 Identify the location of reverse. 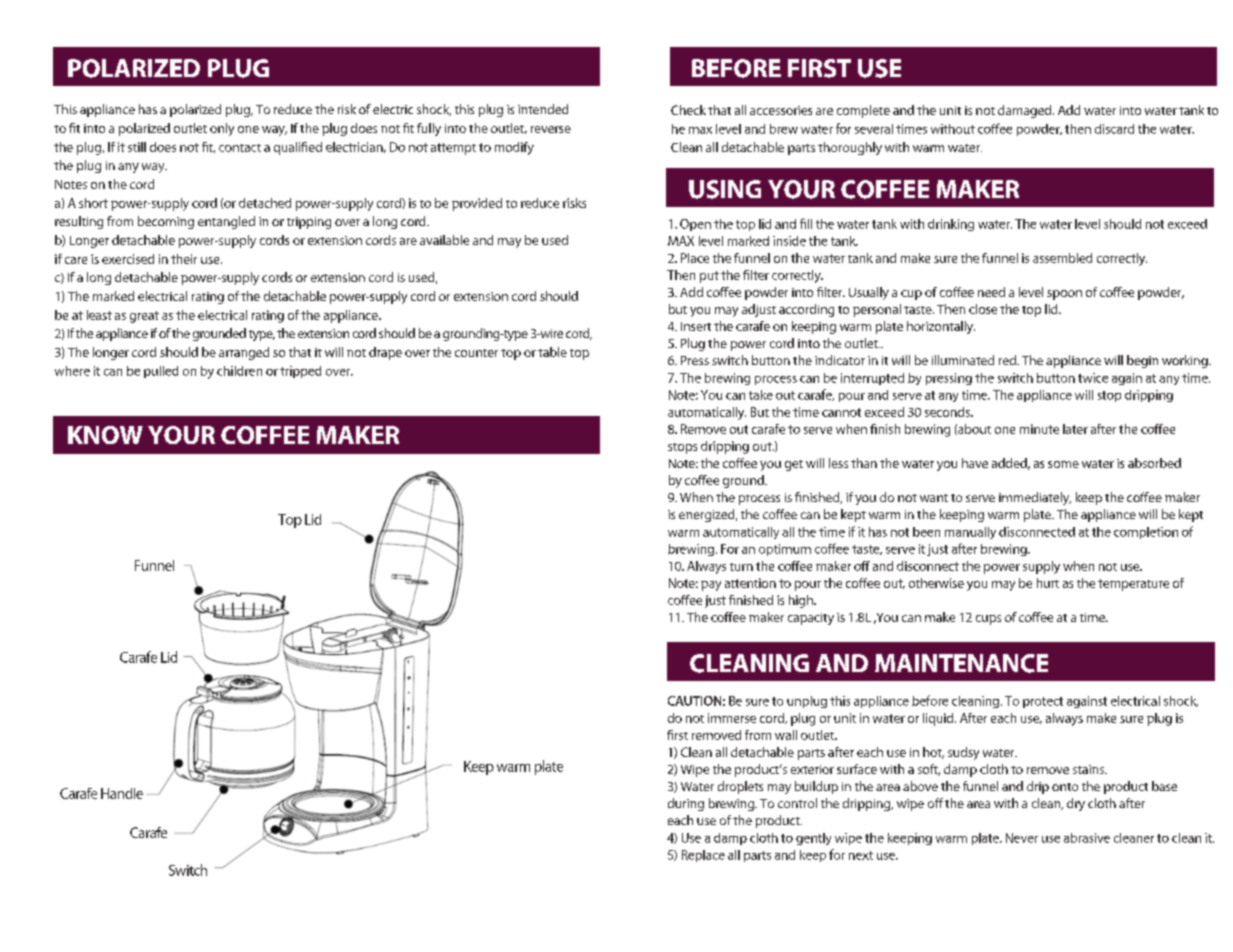
(551, 129).
